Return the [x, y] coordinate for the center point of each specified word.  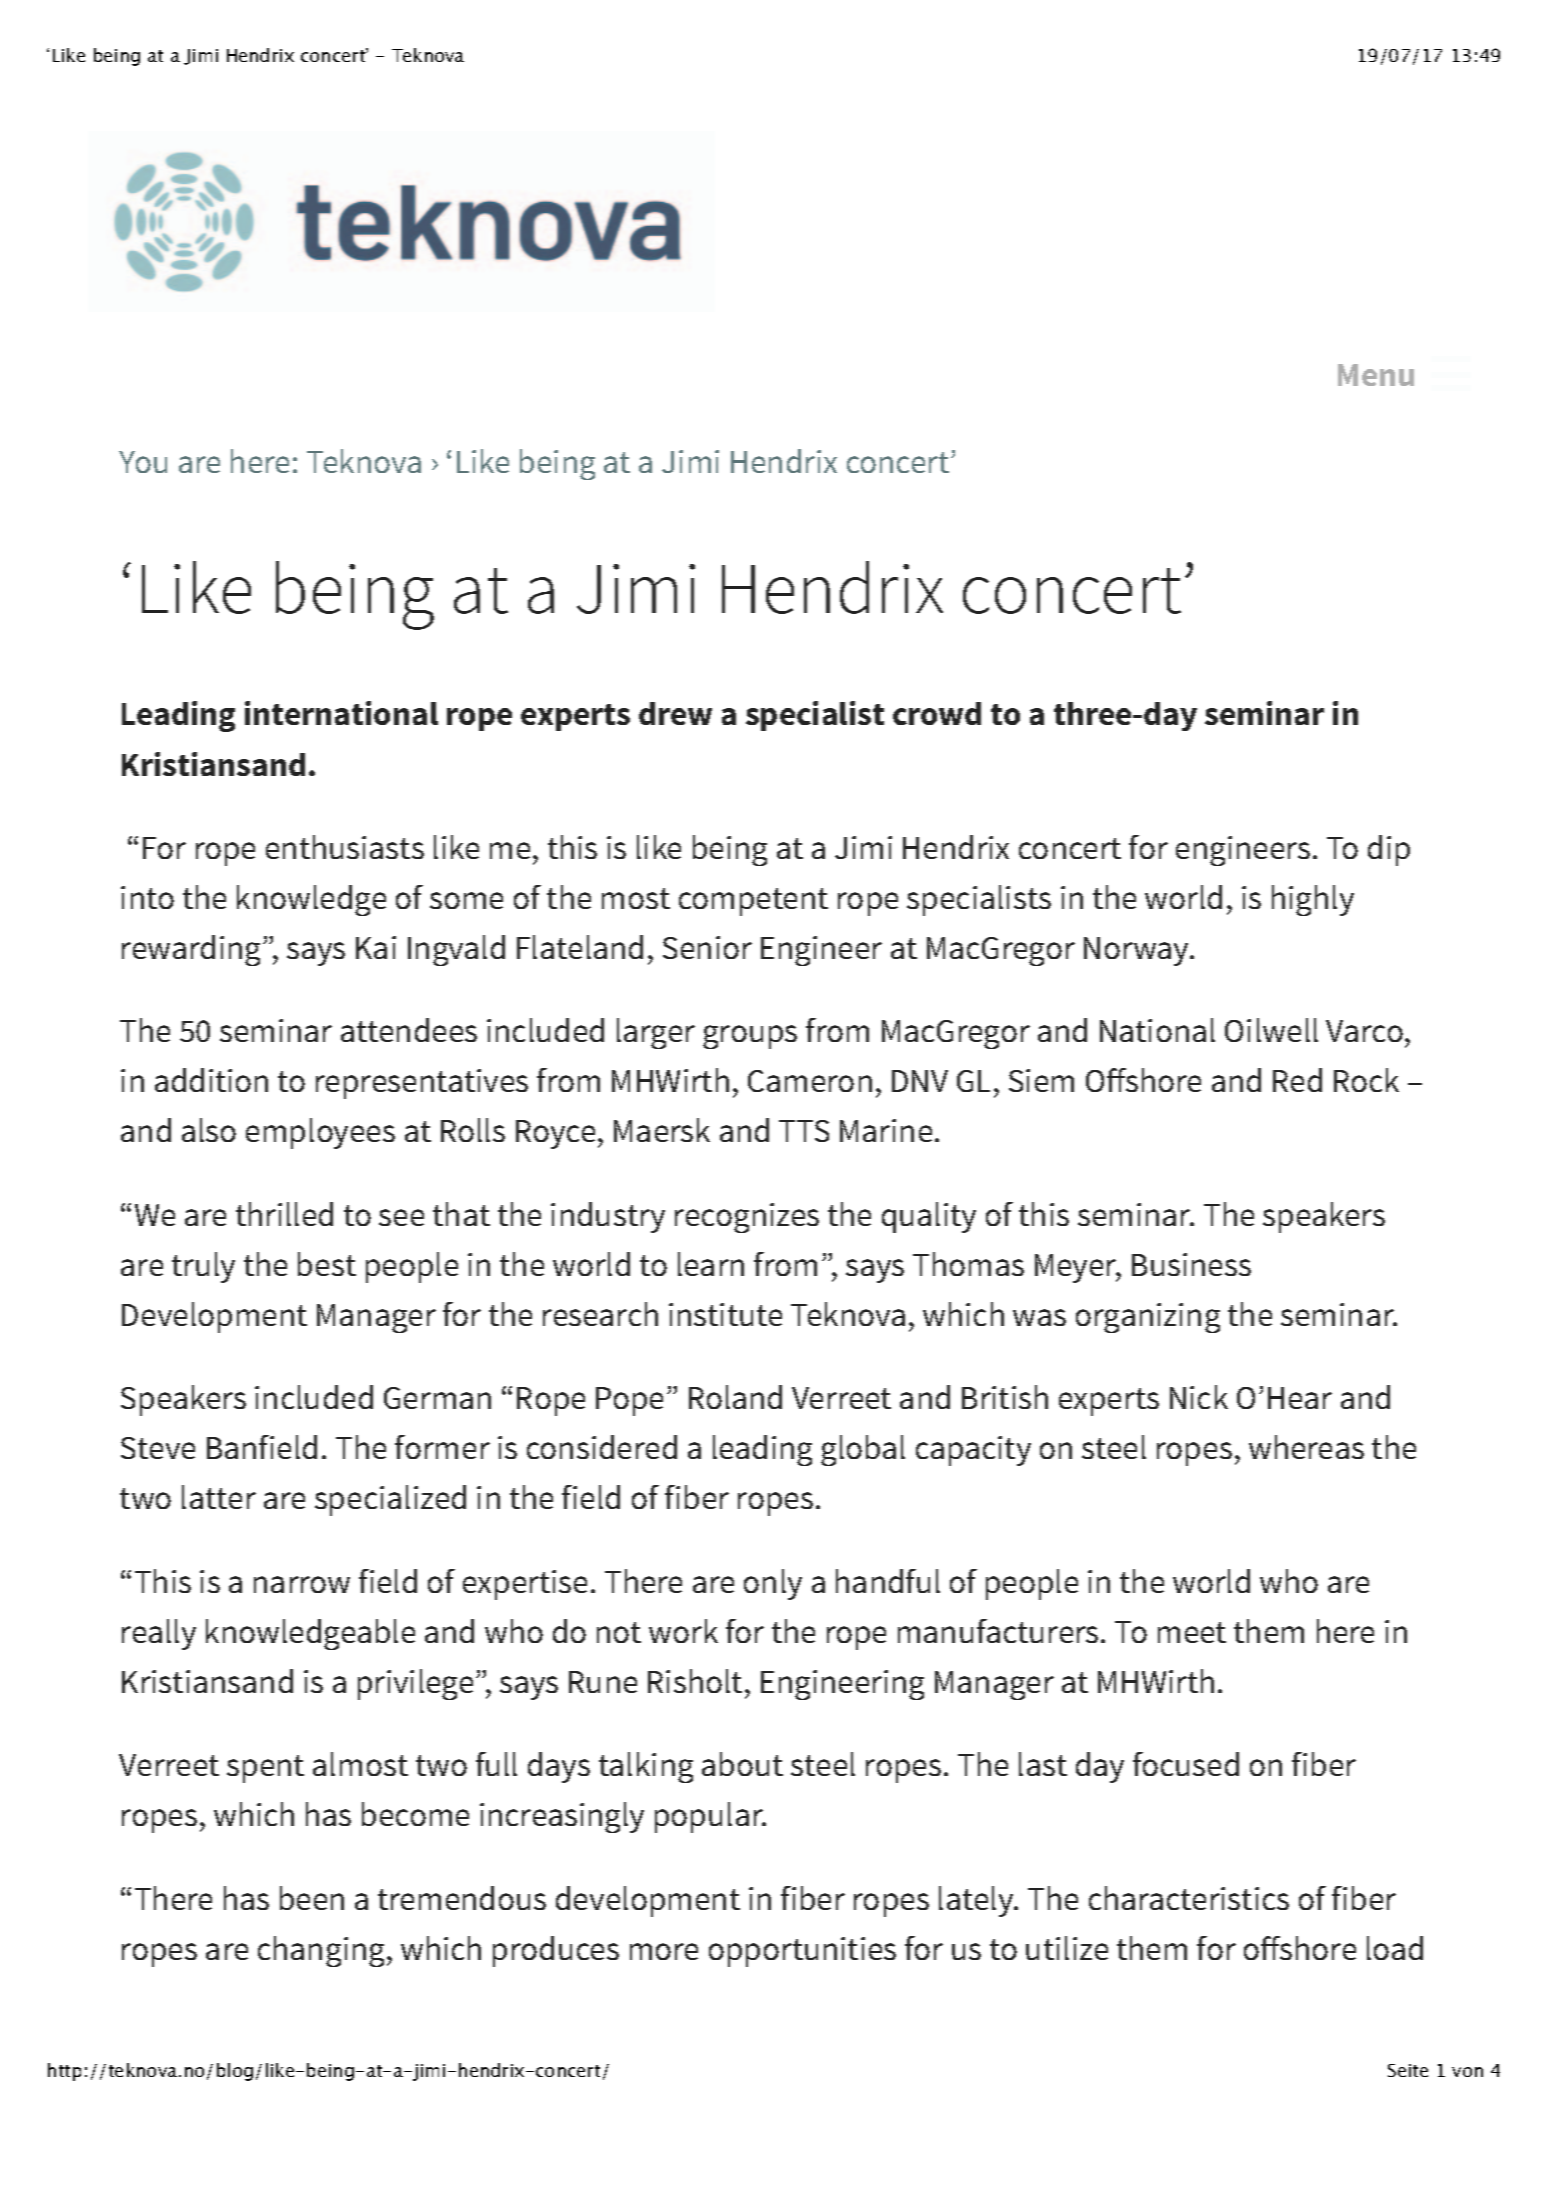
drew [675, 713]
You [143, 462]
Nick [1199, 1397]
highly [1313, 900]
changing [321, 1951]
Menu [1376, 375]
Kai [376, 947]
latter [219, 1497]
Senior [707, 947]
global [863, 1450]
